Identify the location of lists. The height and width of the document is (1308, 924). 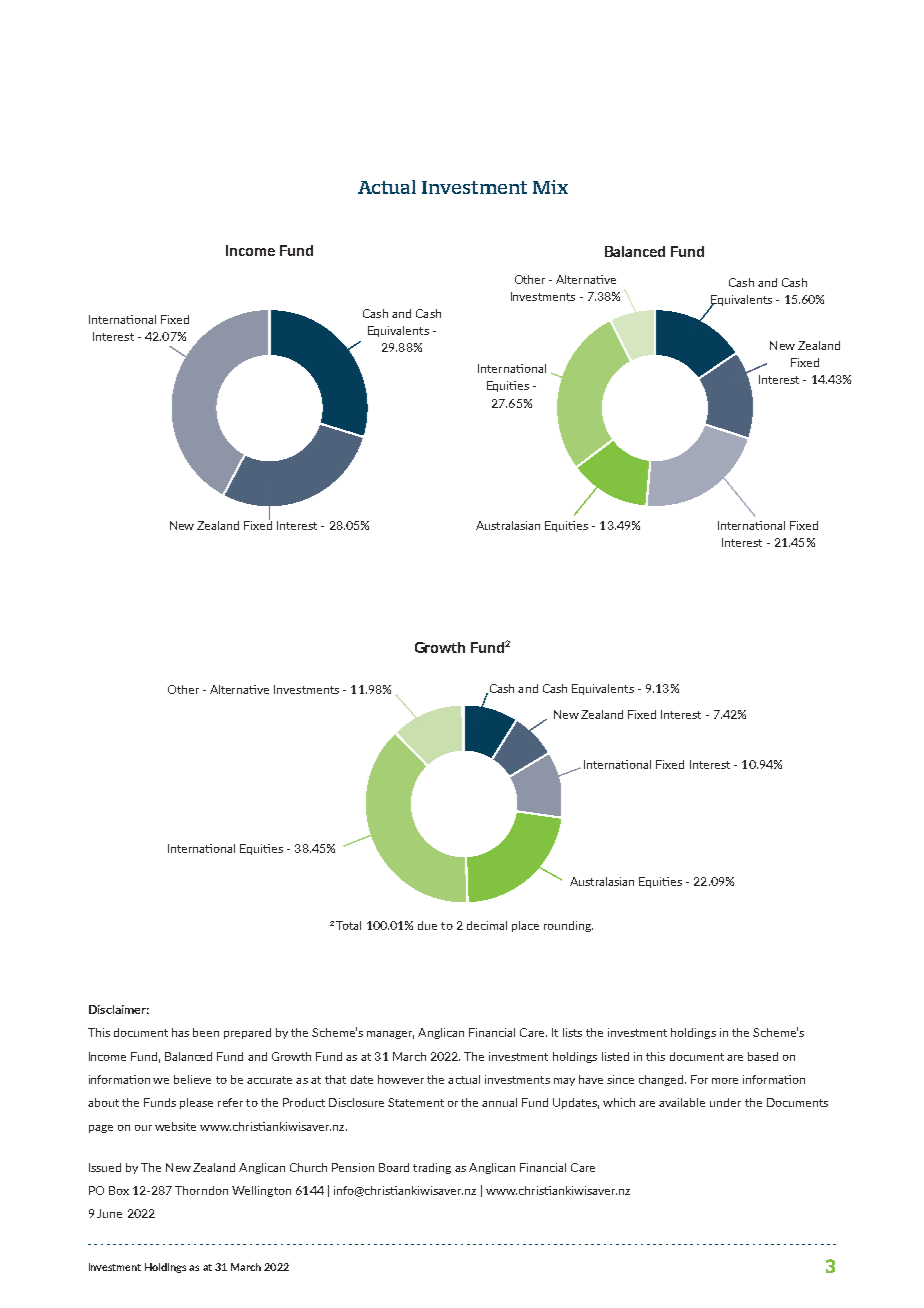
(572, 1032).
